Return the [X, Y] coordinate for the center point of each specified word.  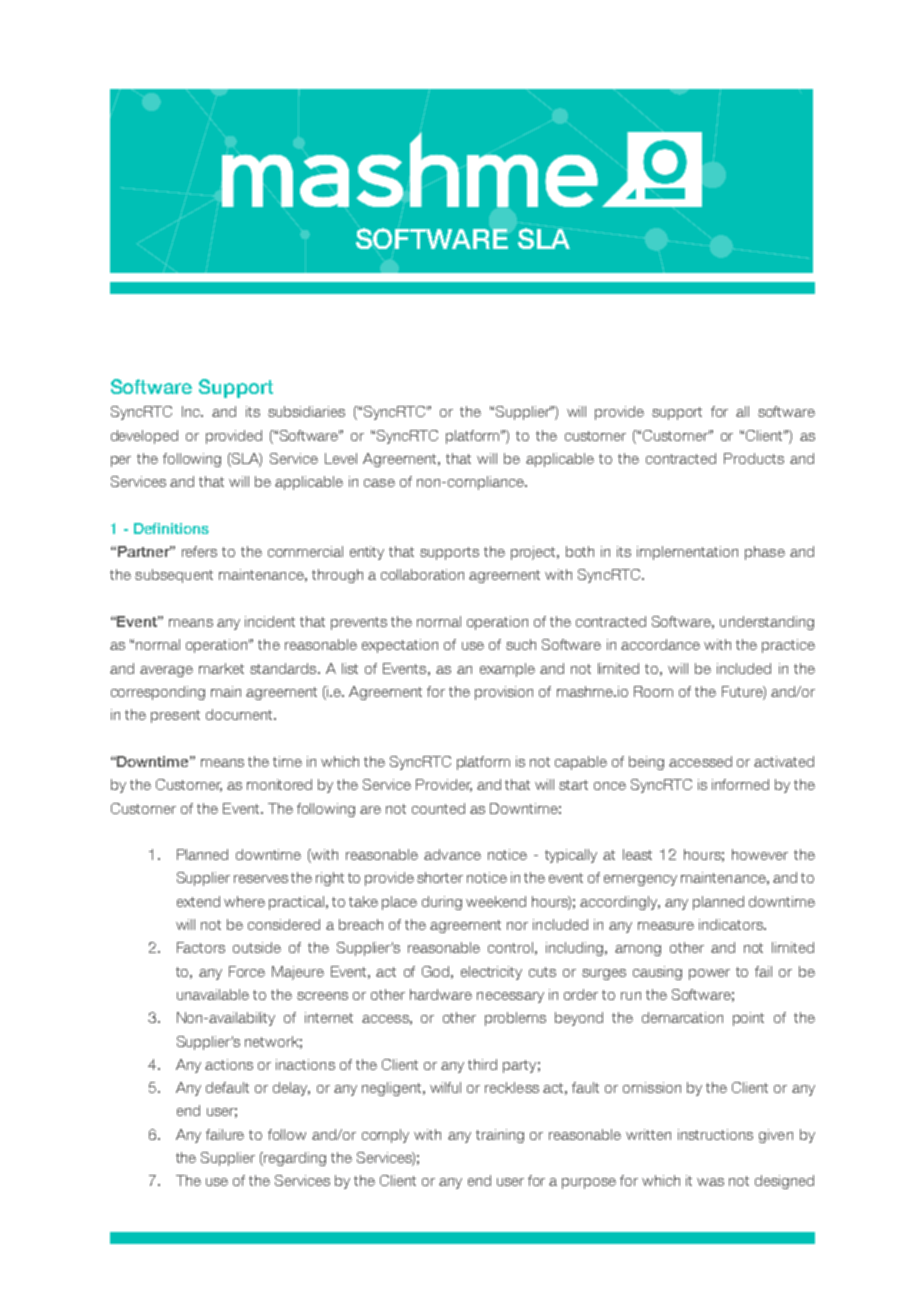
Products [754, 458]
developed [144, 437]
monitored [279, 784]
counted [438, 808]
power [709, 974]
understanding [767, 623]
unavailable [213, 994]
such [521, 644]
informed [740, 784]
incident [270, 621]
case [379, 483]
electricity [491, 973]
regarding [294, 1159]
